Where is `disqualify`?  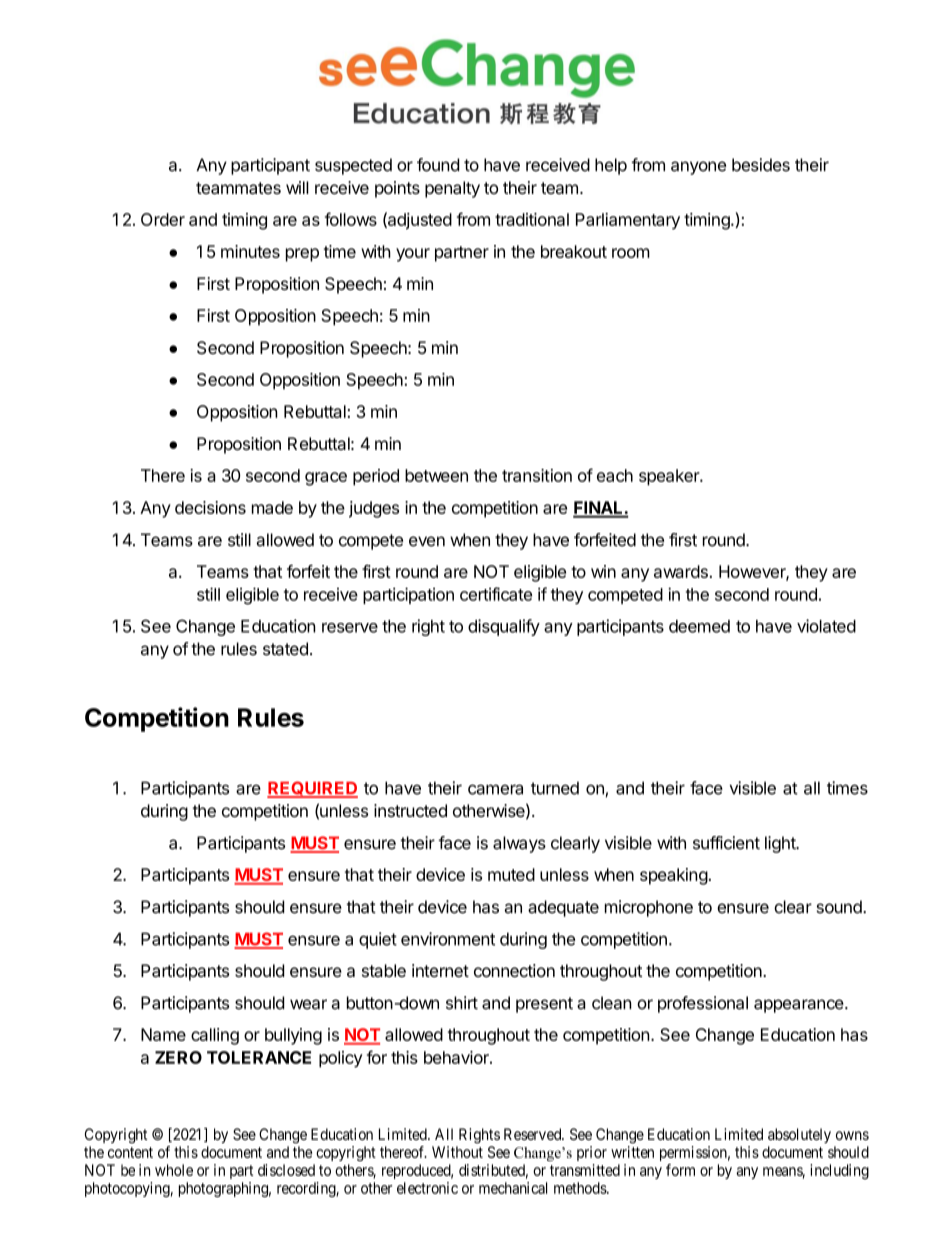
disqualify is located at coordinates (504, 627).
